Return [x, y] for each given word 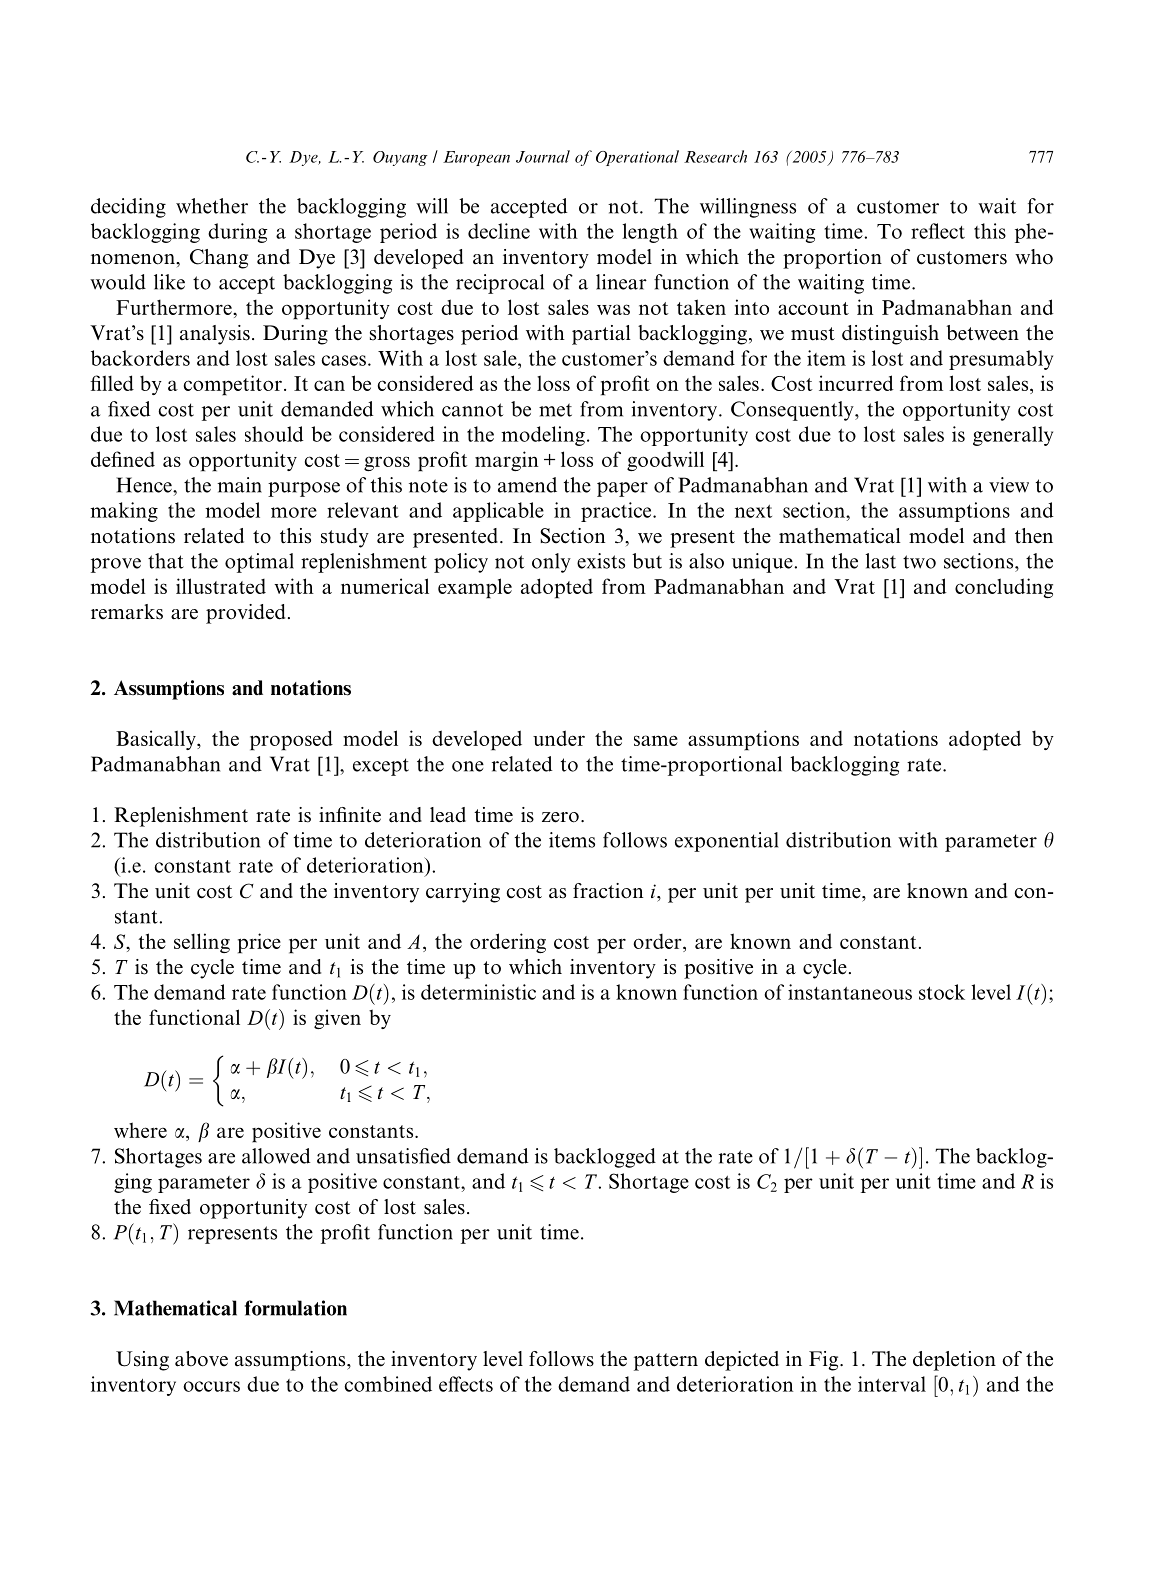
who [1034, 257]
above [201, 1359]
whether [212, 206]
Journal [543, 156]
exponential [726, 842]
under [559, 738]
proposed [291, 740]
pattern [666, 1362]
